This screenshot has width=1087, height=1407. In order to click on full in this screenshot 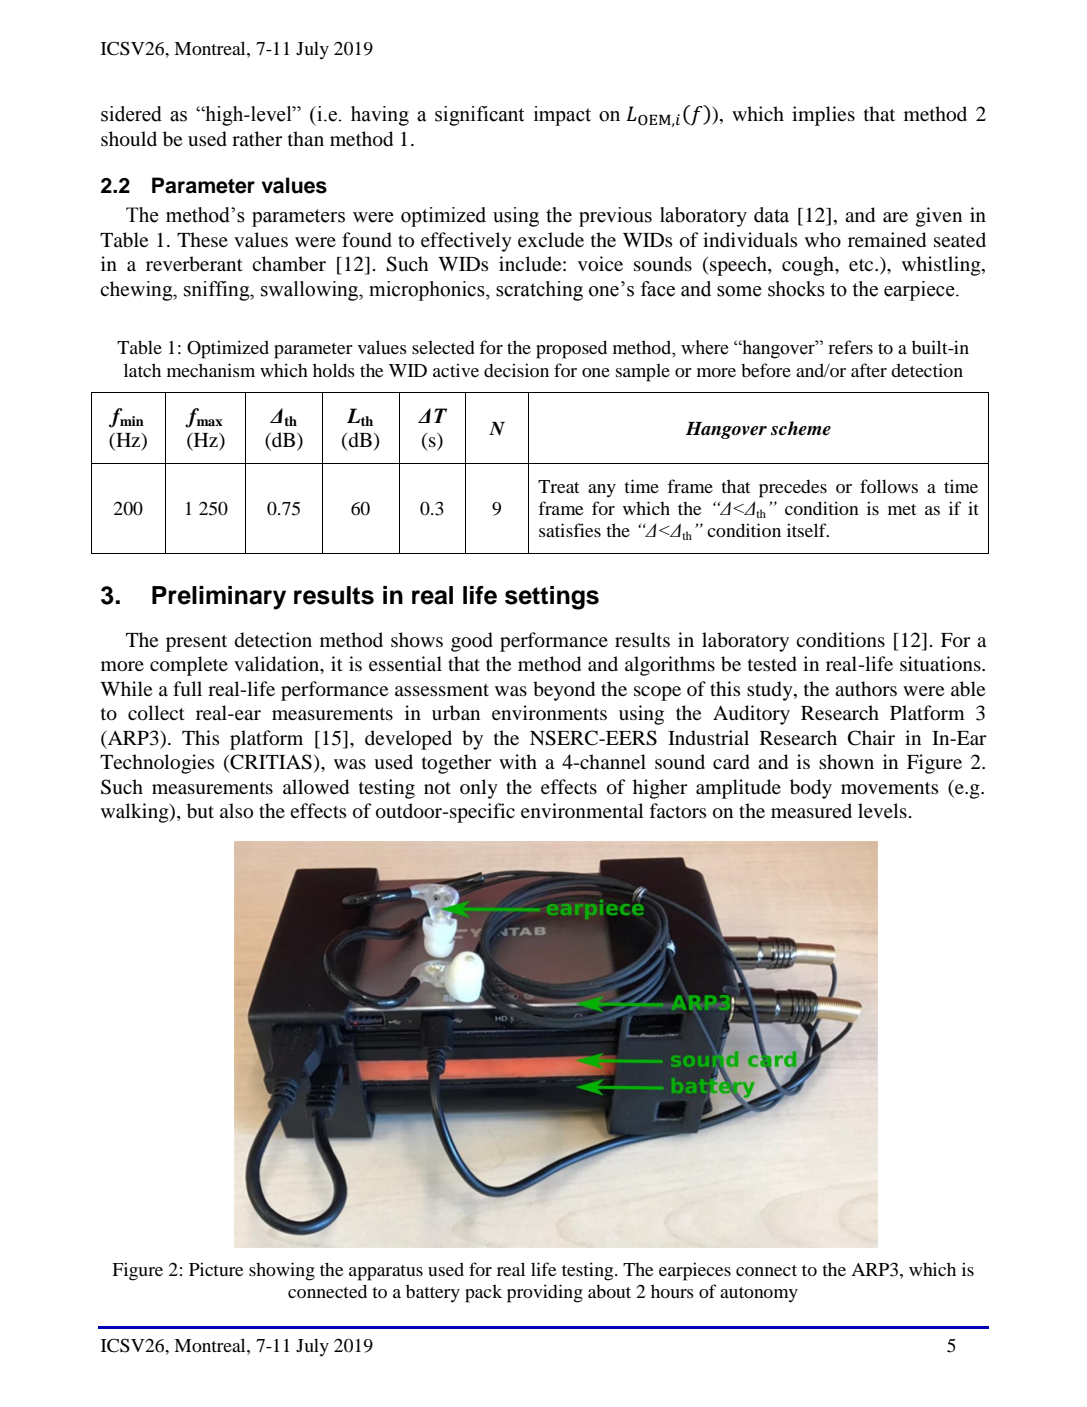, I will do `click(187, 689)`.
